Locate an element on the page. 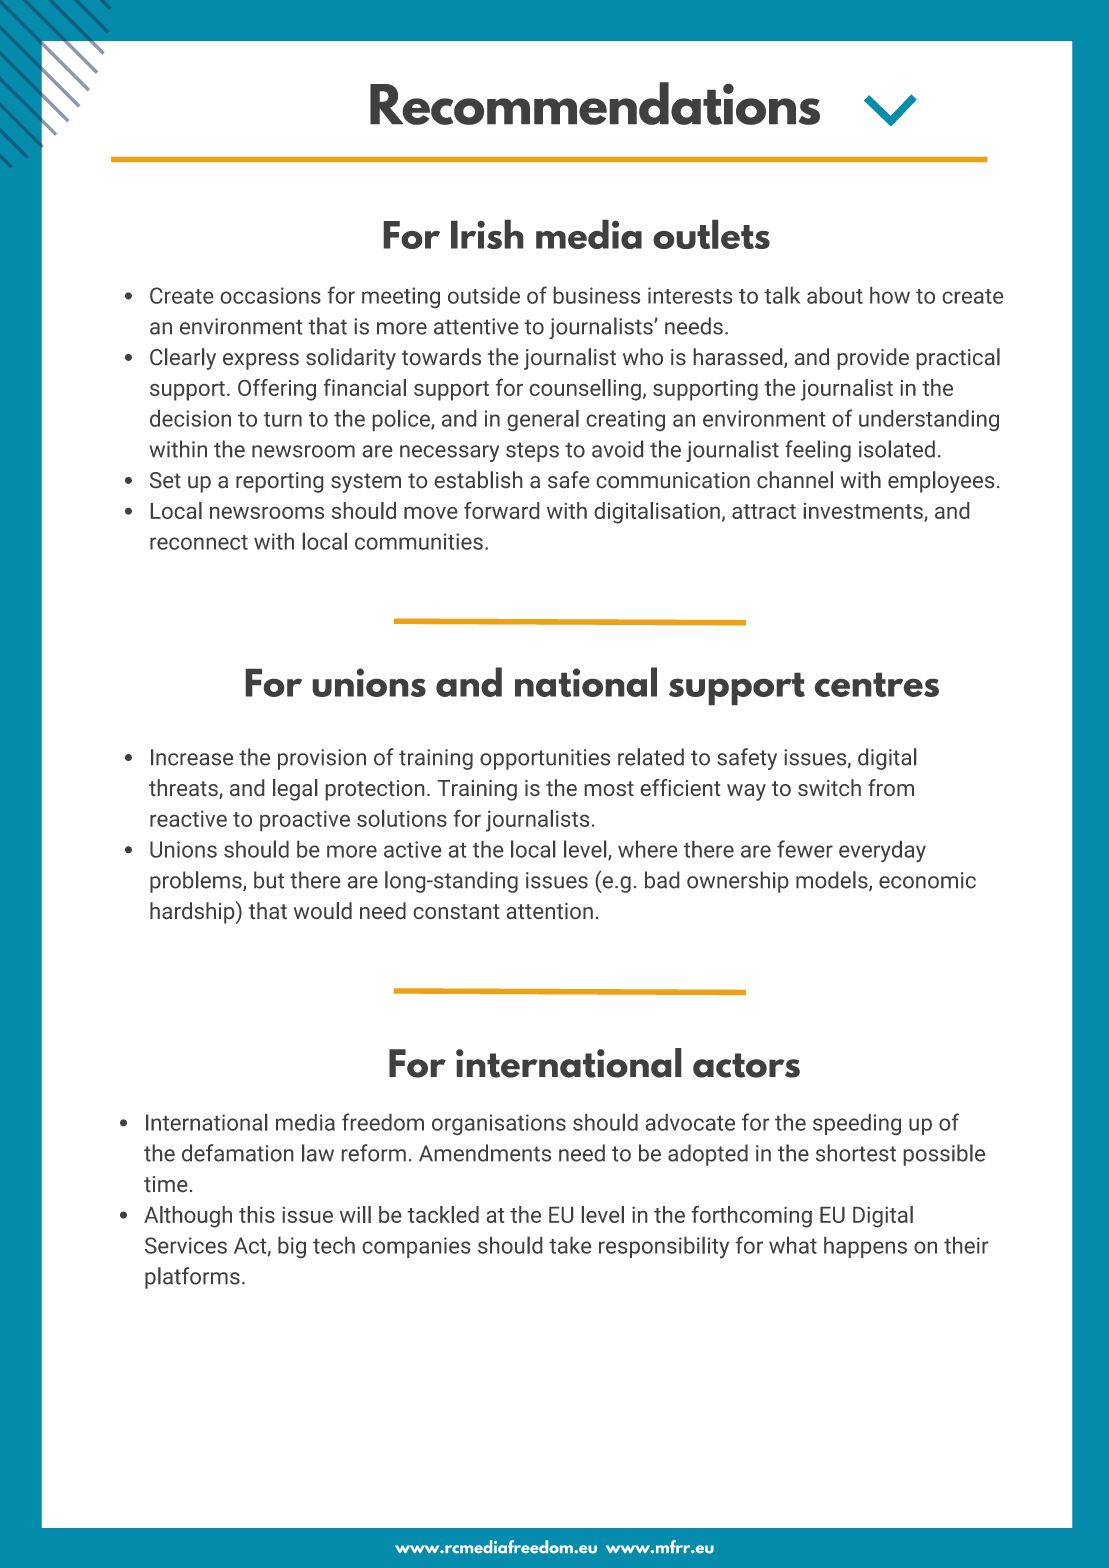 The image size is (1109, 1568). investments is located at coordinates (864, 512).
